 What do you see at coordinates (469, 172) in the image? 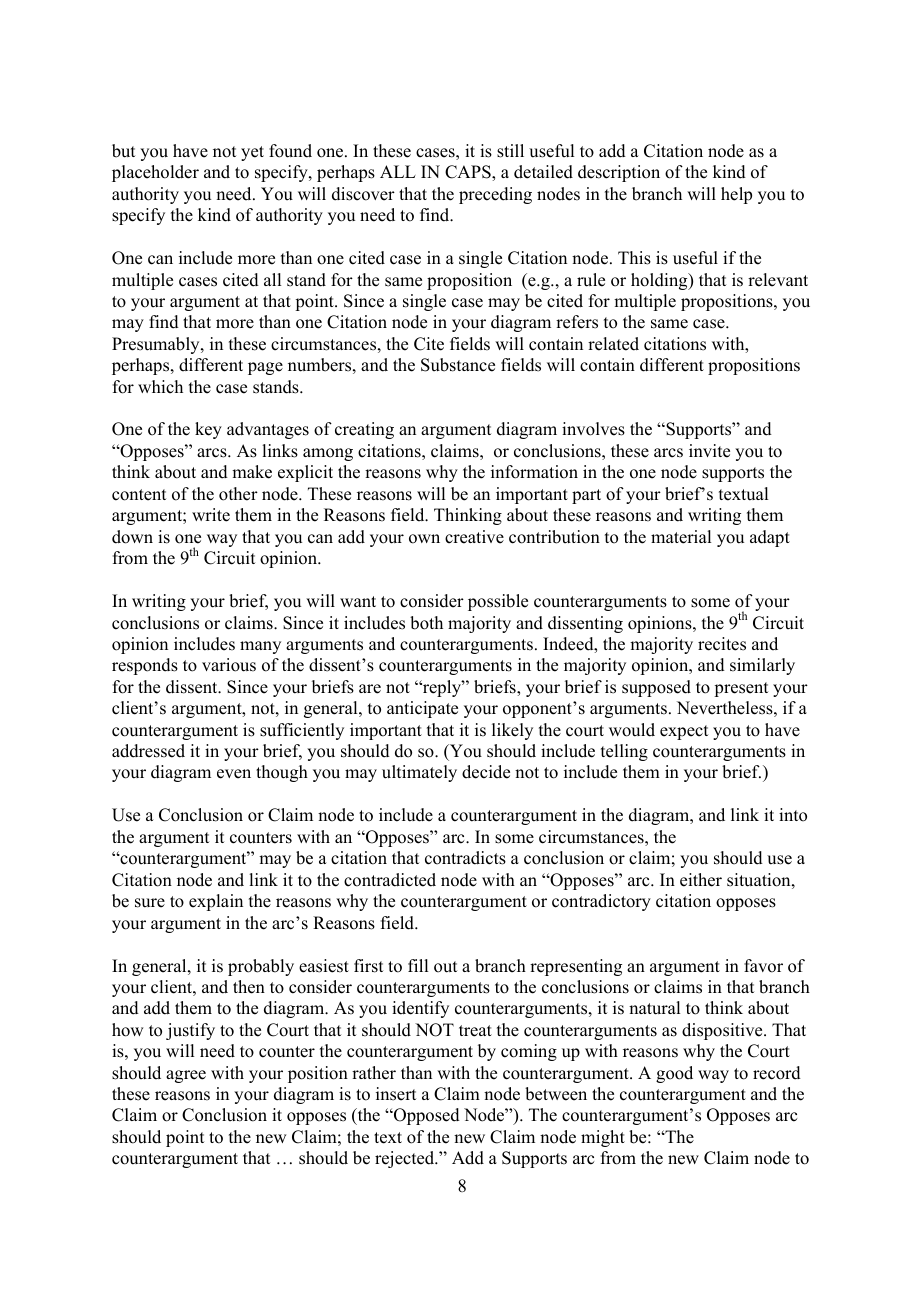
I see `CAPS` at bounding box center [469, 172].
